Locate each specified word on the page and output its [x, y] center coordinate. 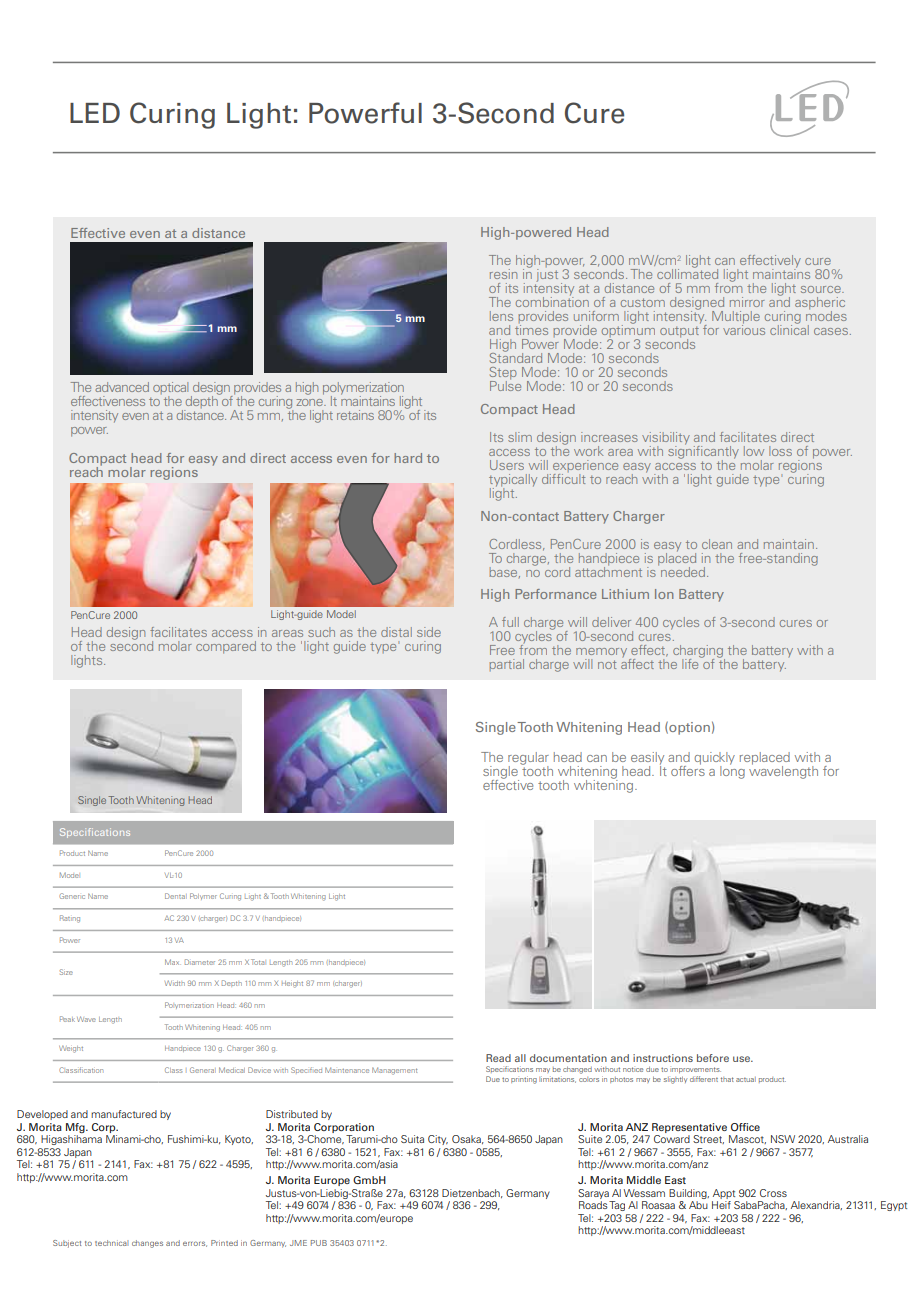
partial [506, 665]
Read [498, 1058]
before [713, 1058]
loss [780, 451]
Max [172, 962]
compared [226, 647]
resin [503, 274]
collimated [687, 273]
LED [95, 113]
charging [699, 653]
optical [170, 389]
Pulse [505, 385]
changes [147, 1244]
